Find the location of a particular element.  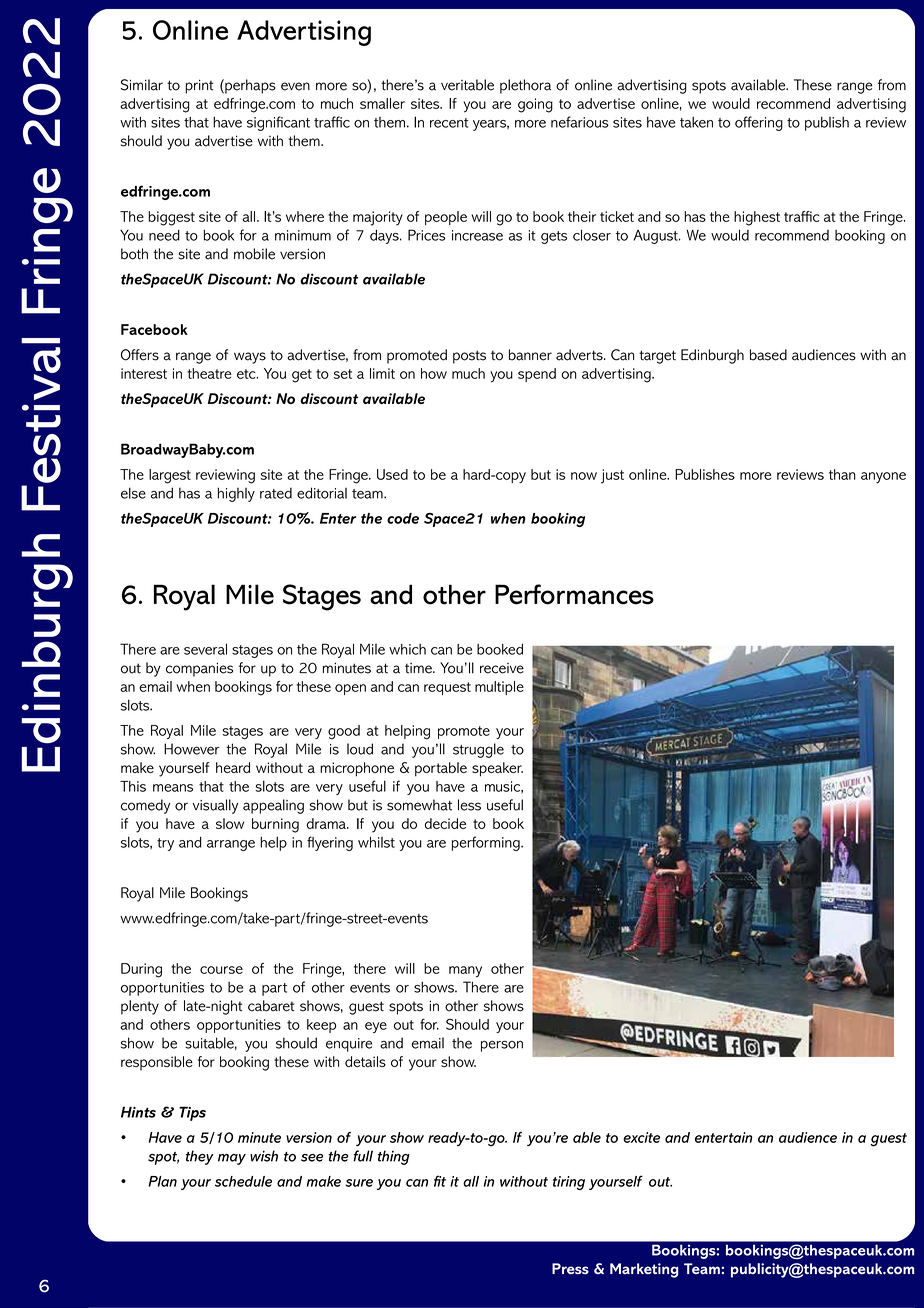

Press is located at coordinates (570, 1268).
